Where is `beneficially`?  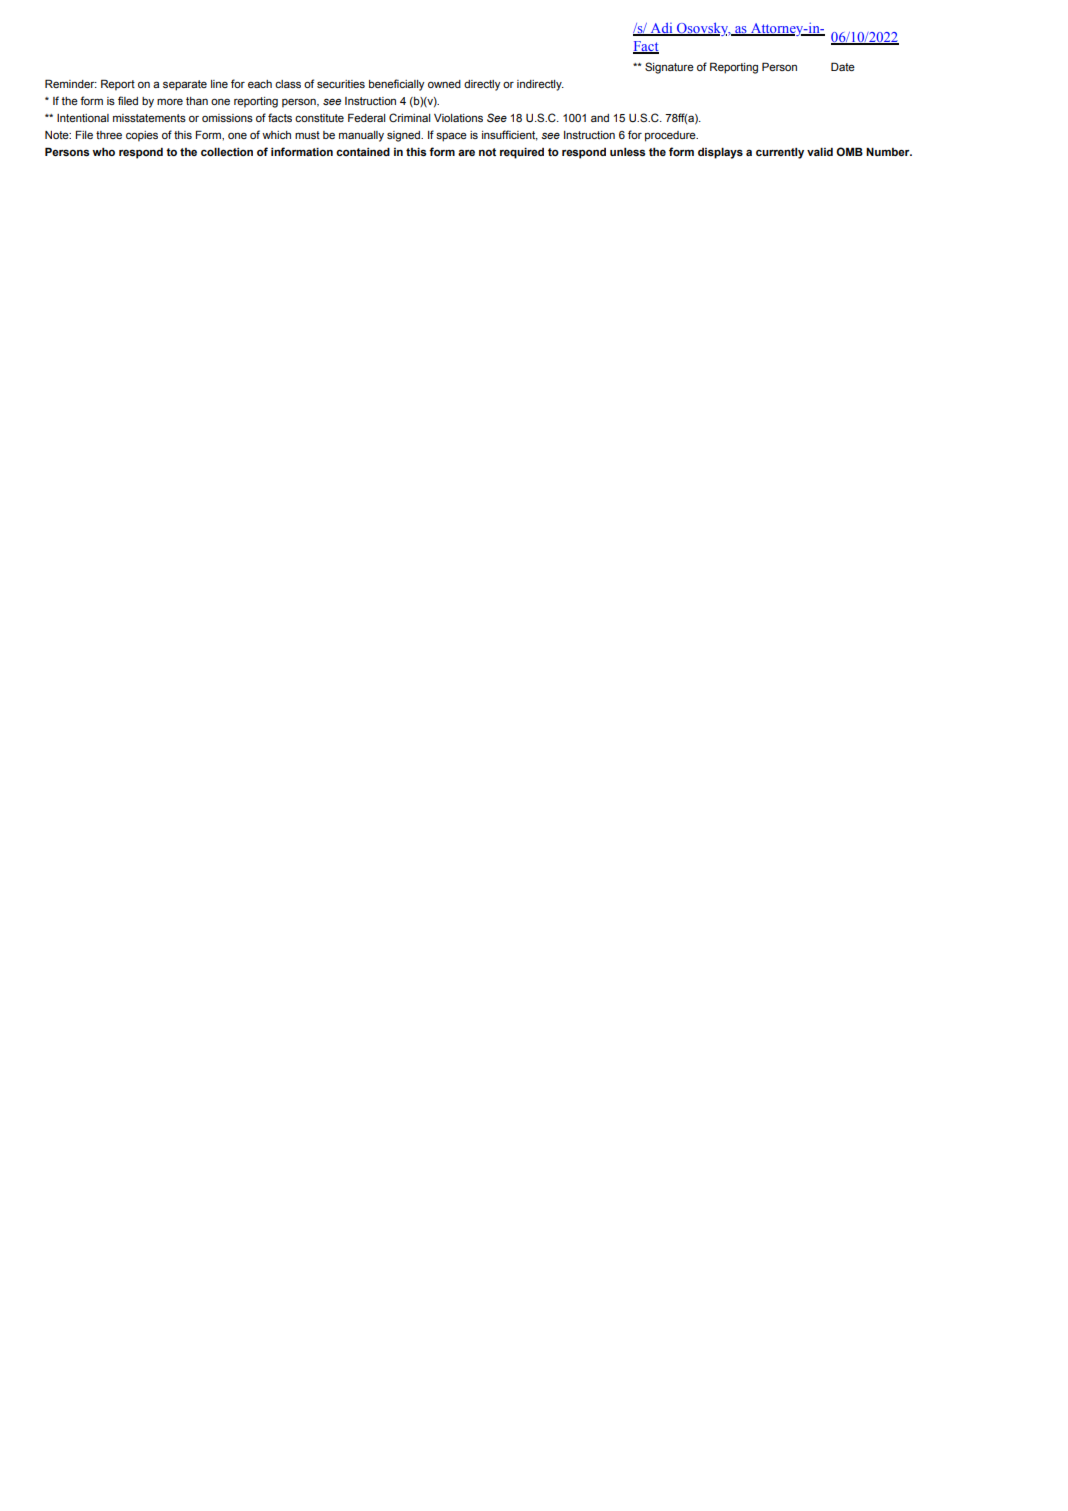
beneficially is located at coordinates (396, 85).
